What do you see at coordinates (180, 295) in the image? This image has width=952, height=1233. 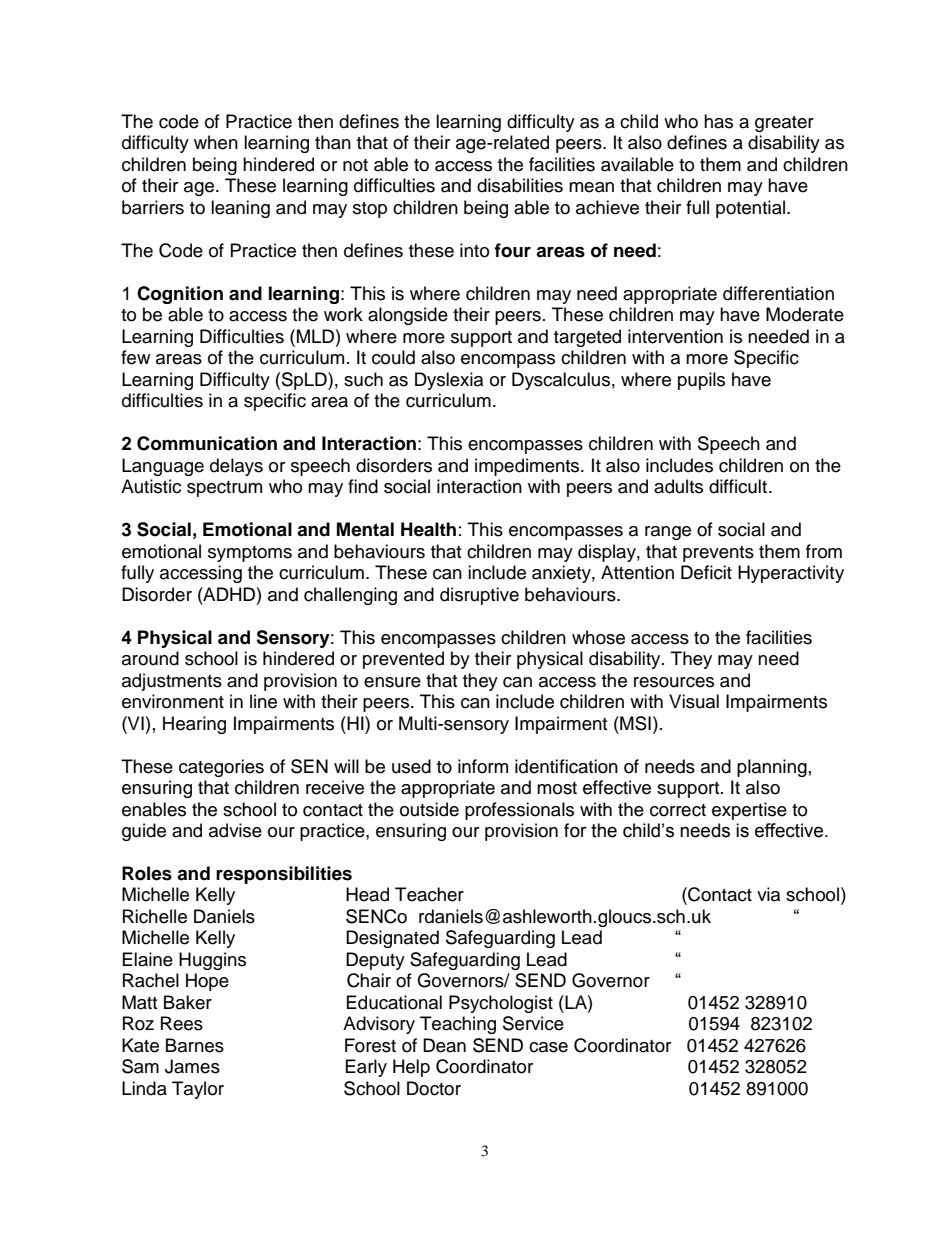 I see `Cognition` at bounding box center [180, 295].
